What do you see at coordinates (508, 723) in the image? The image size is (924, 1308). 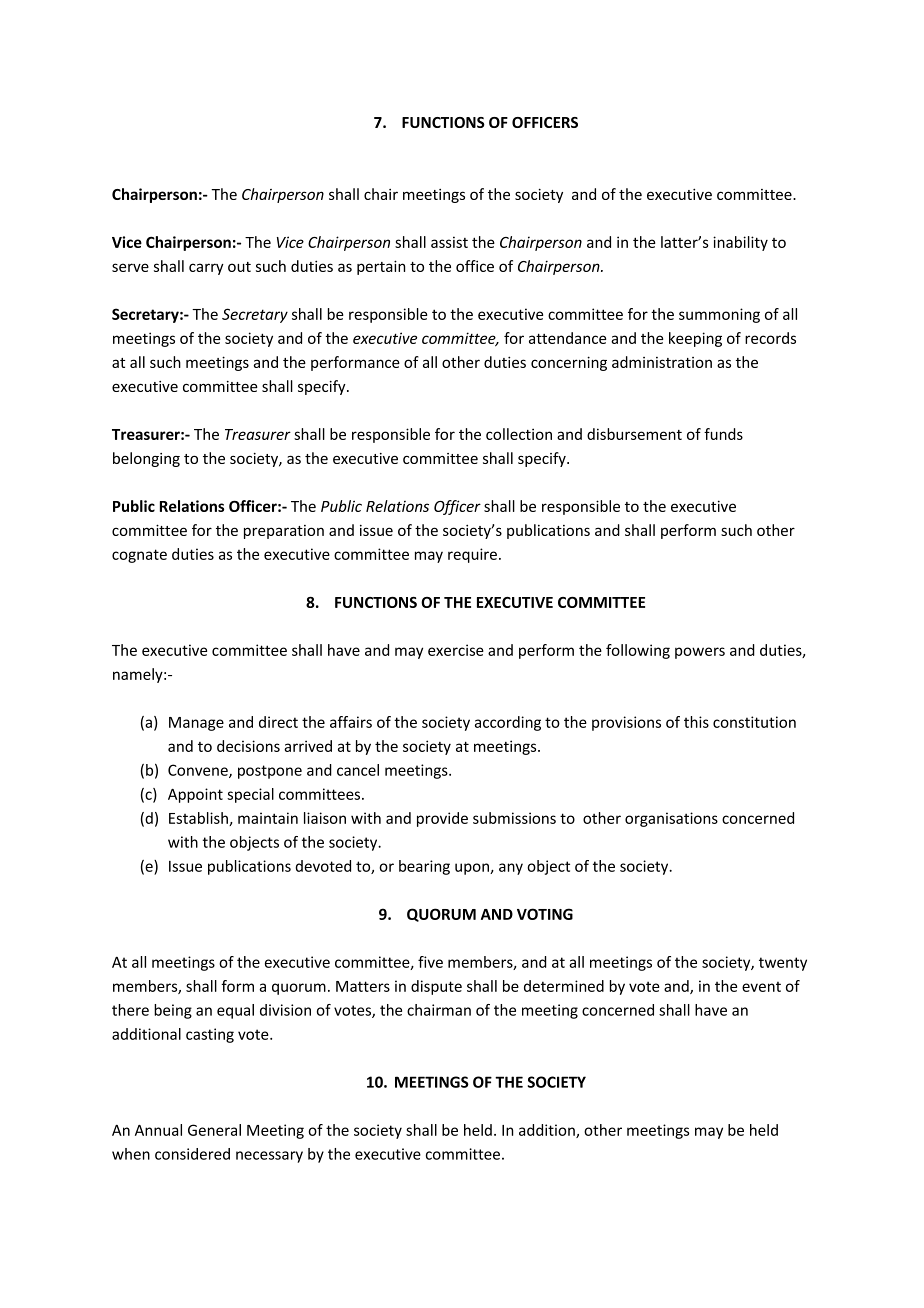 I see `according` at bounding box center [508, 723].
